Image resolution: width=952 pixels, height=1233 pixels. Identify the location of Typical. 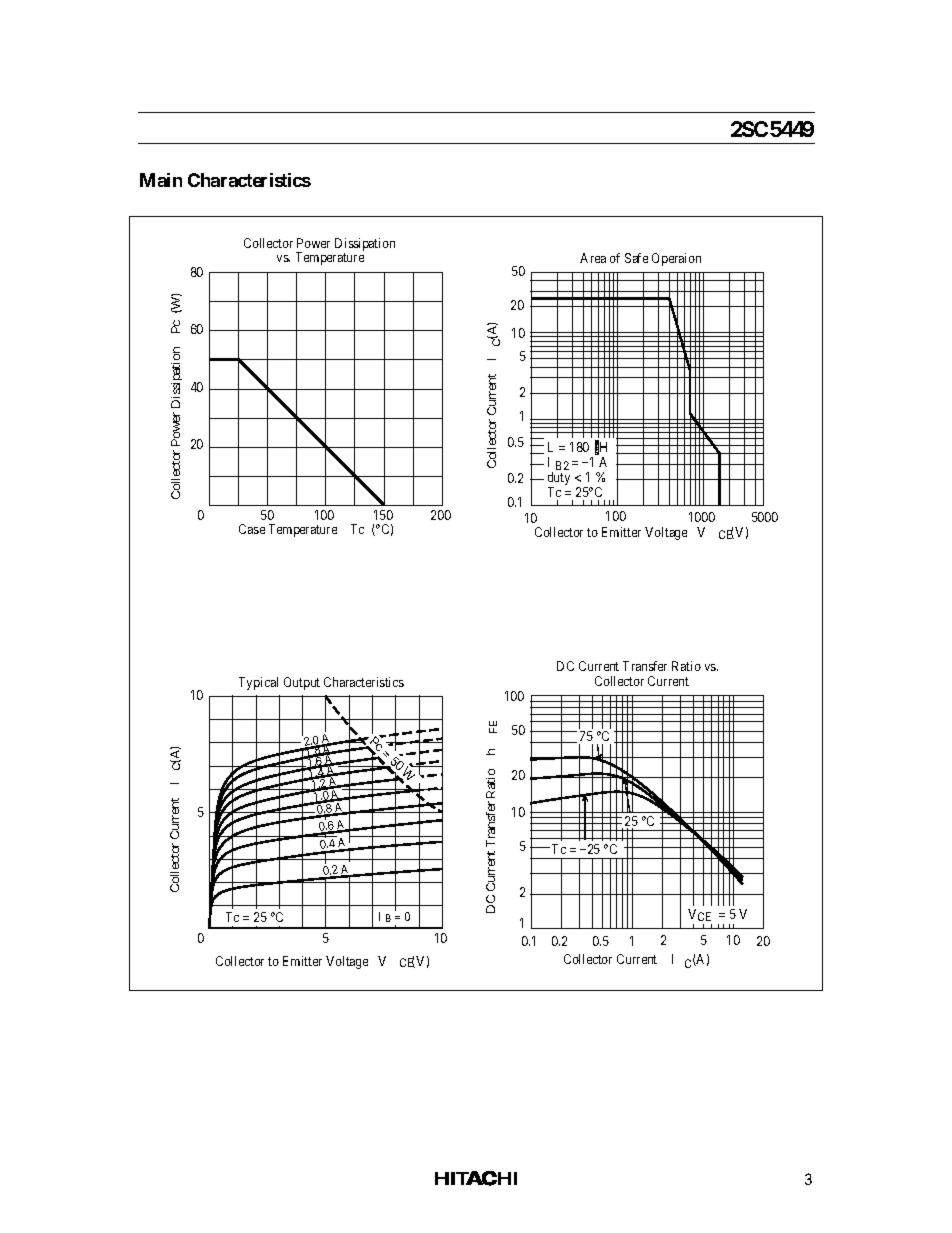
(258, 683).
